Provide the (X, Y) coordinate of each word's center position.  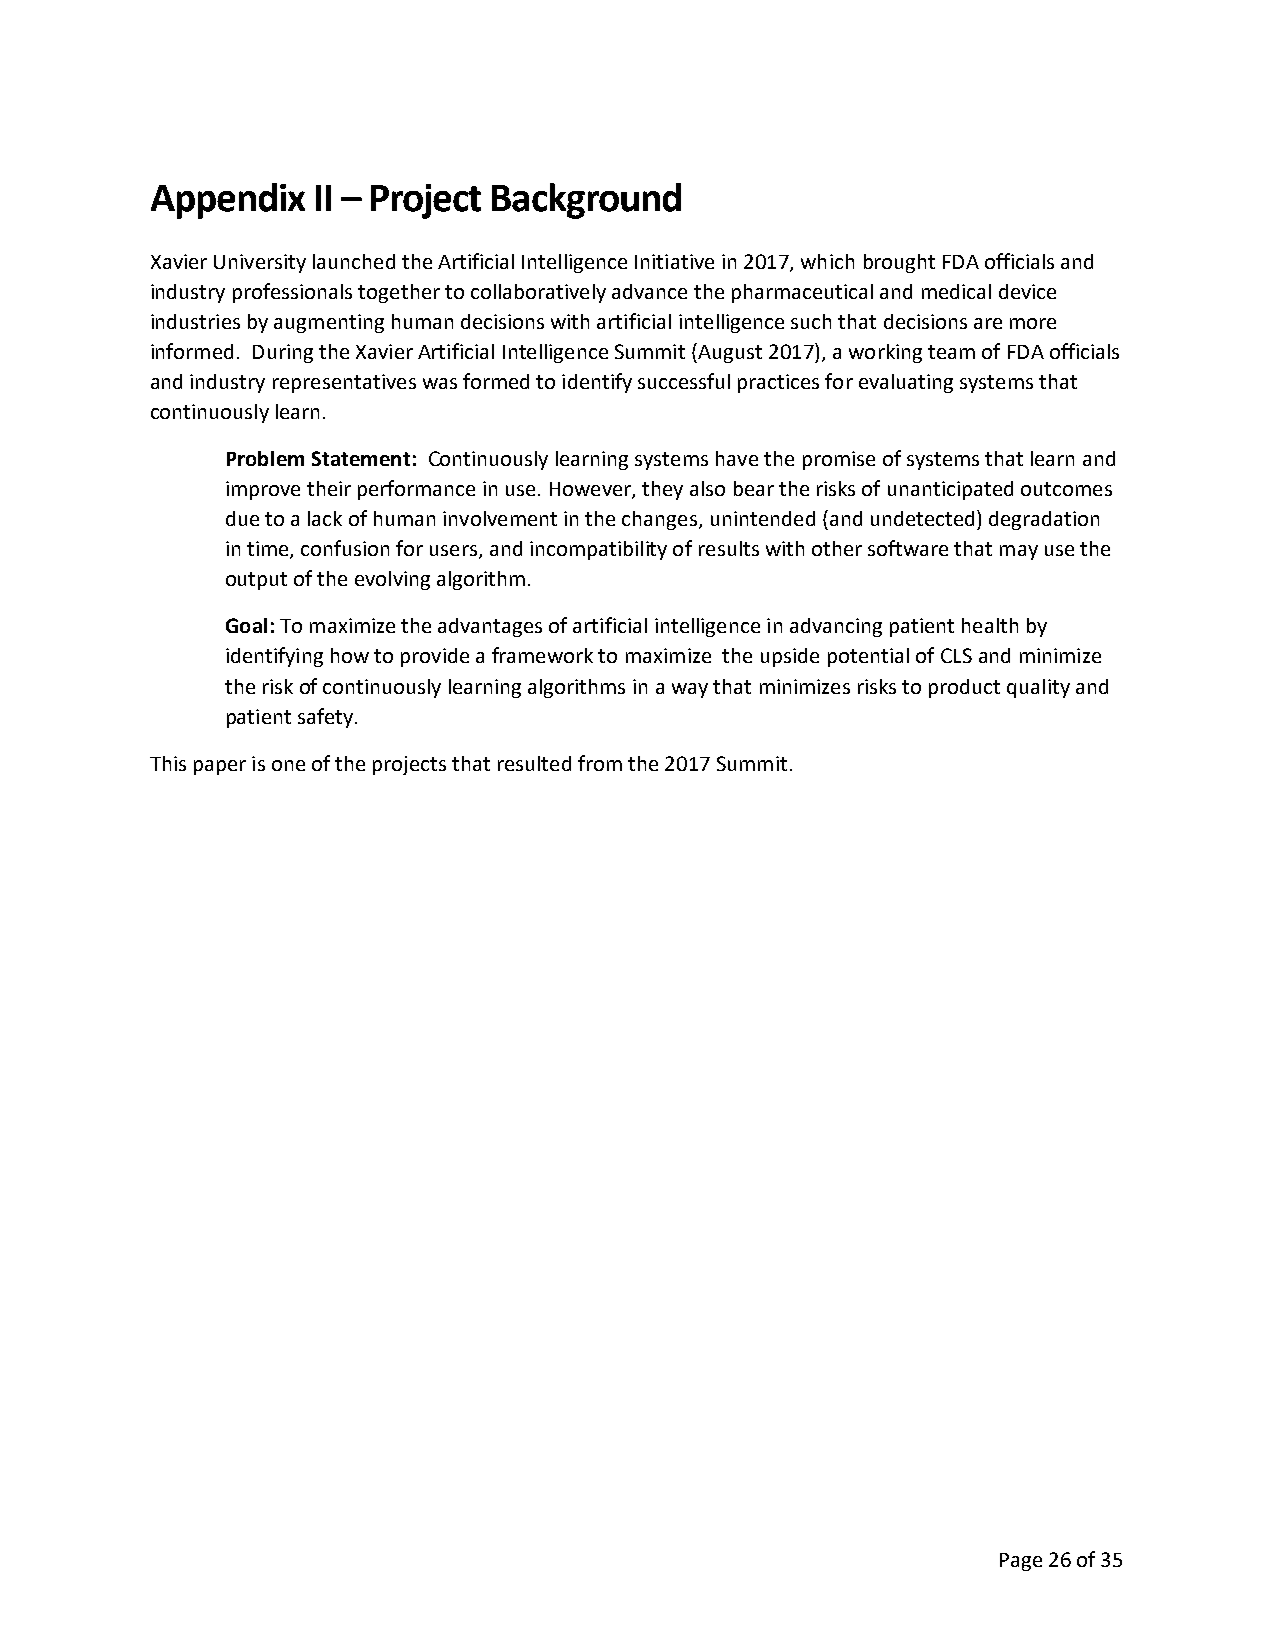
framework (542, 655)
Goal (246, 625)
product (964, 688)
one (288, 765)
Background (586, 201)
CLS (956, 655)
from (600, 763)
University (260, 263)
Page (1021, 1562)
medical (956, 291)
